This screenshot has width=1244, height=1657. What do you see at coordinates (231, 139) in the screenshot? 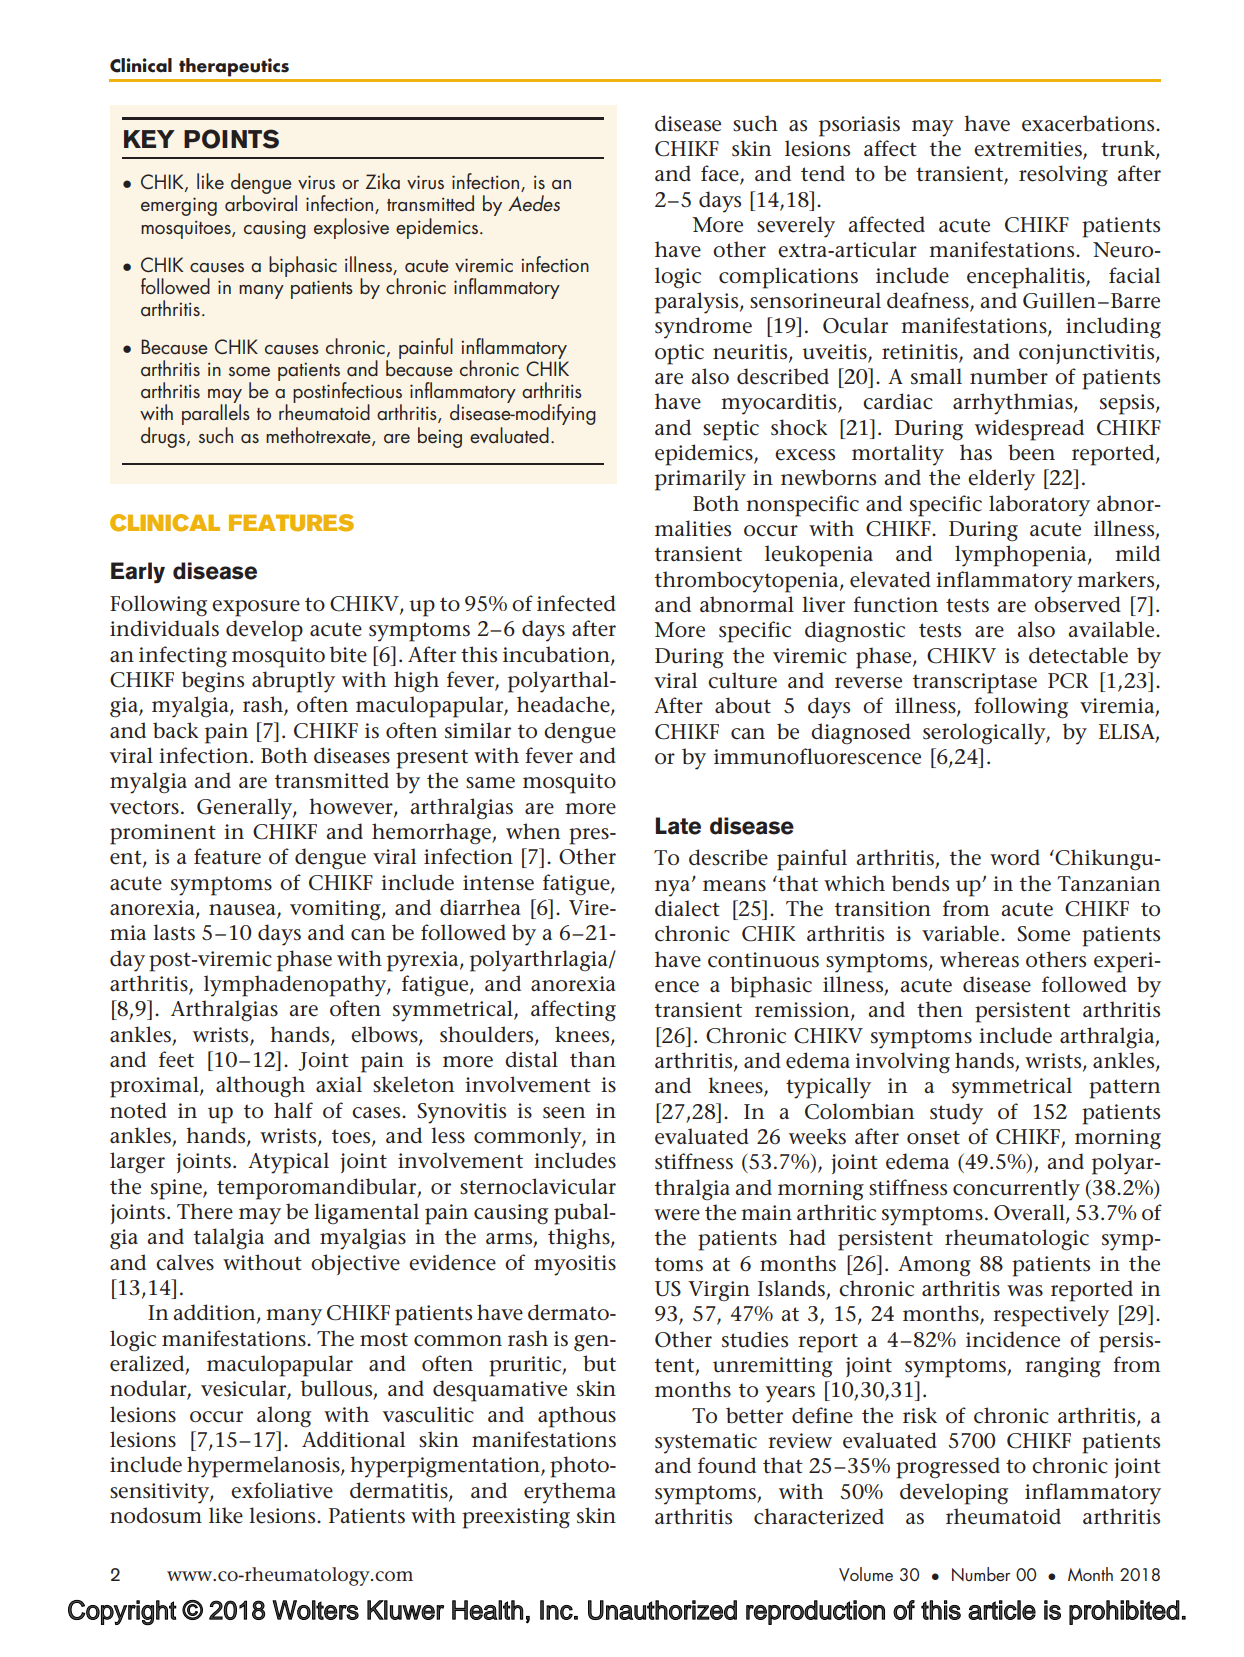
I see `POINTS` at bounding box center [231, 139].
